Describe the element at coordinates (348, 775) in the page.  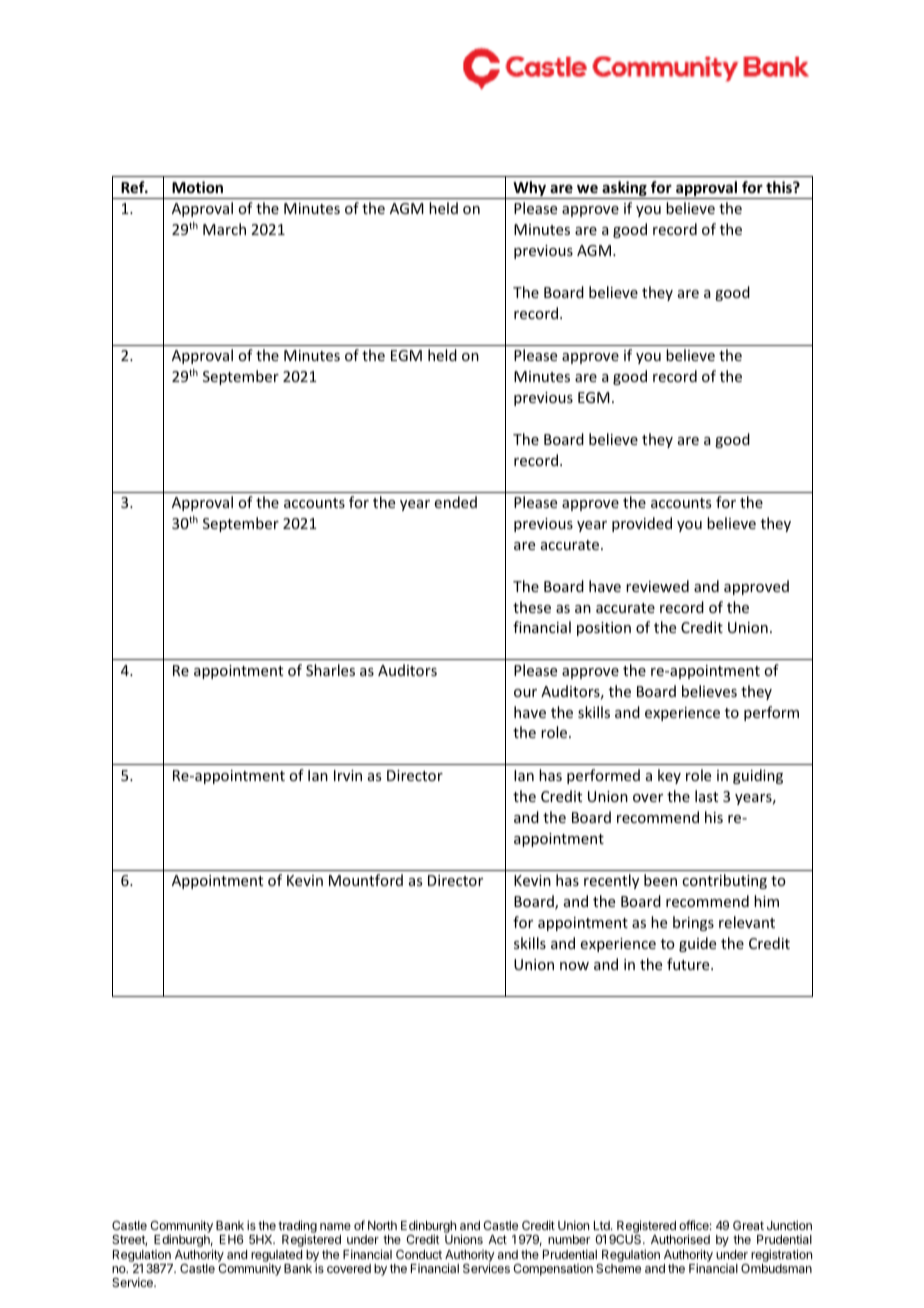
I see `Irvin` at that location.
